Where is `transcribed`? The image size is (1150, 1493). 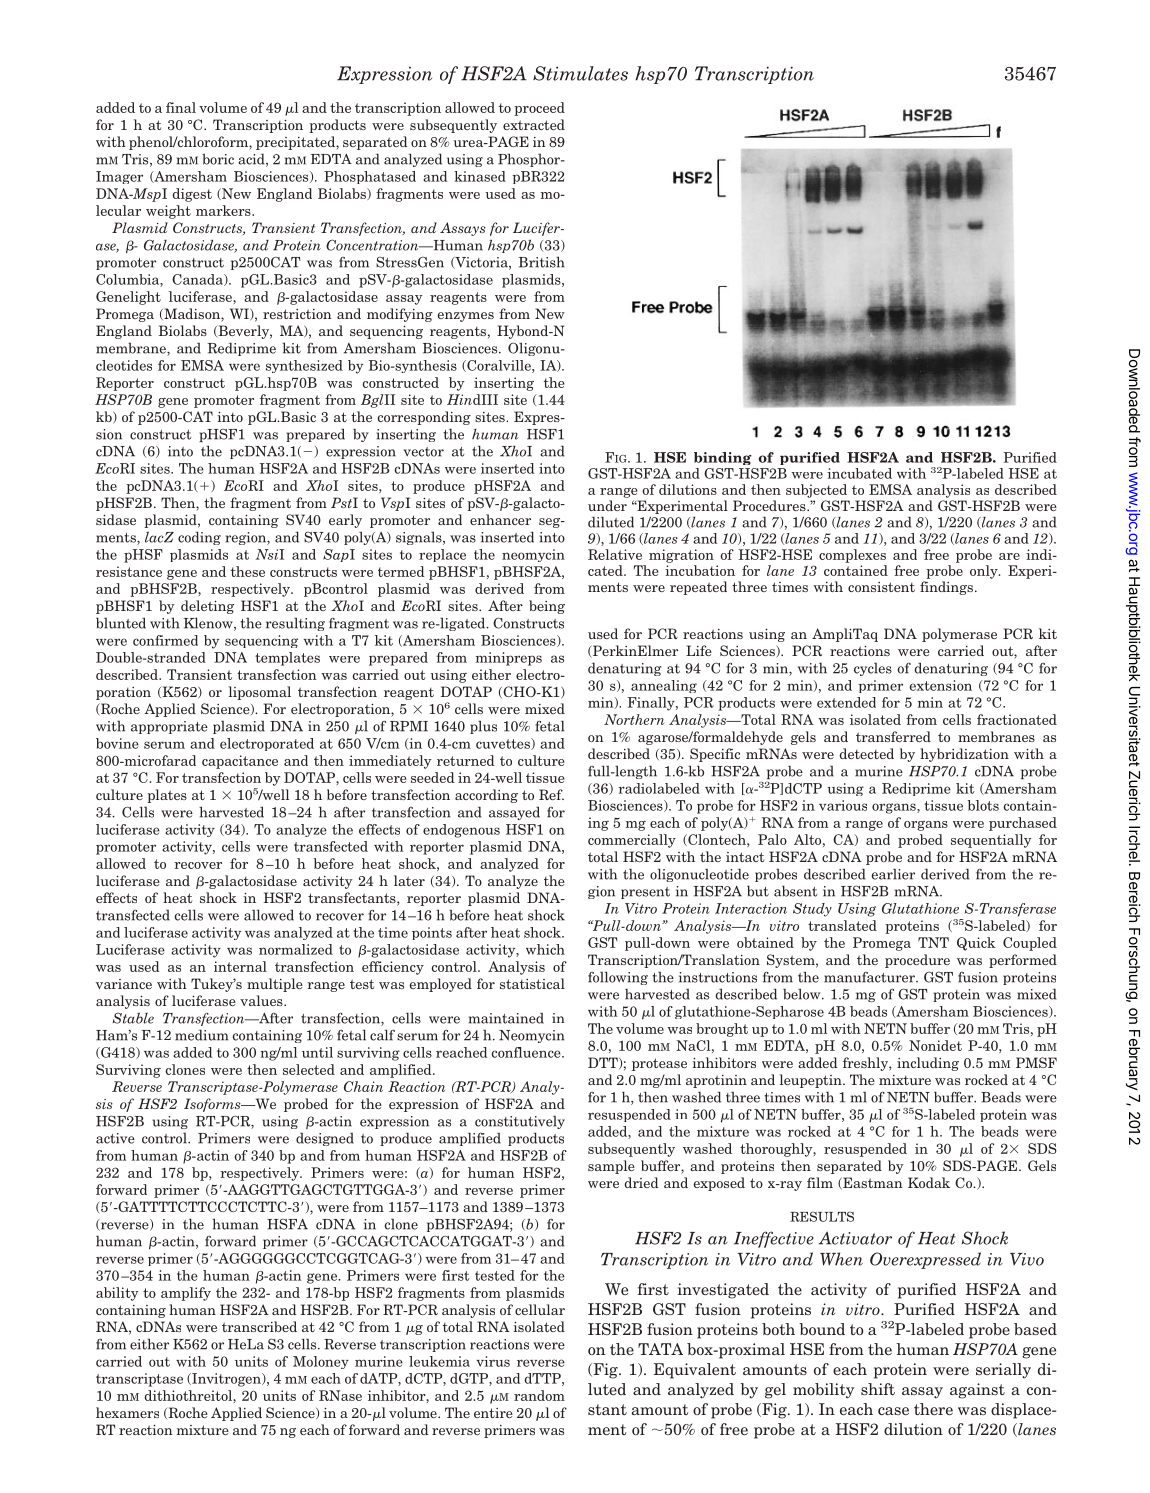 transcribed is located at coordinates (259, 1326).
